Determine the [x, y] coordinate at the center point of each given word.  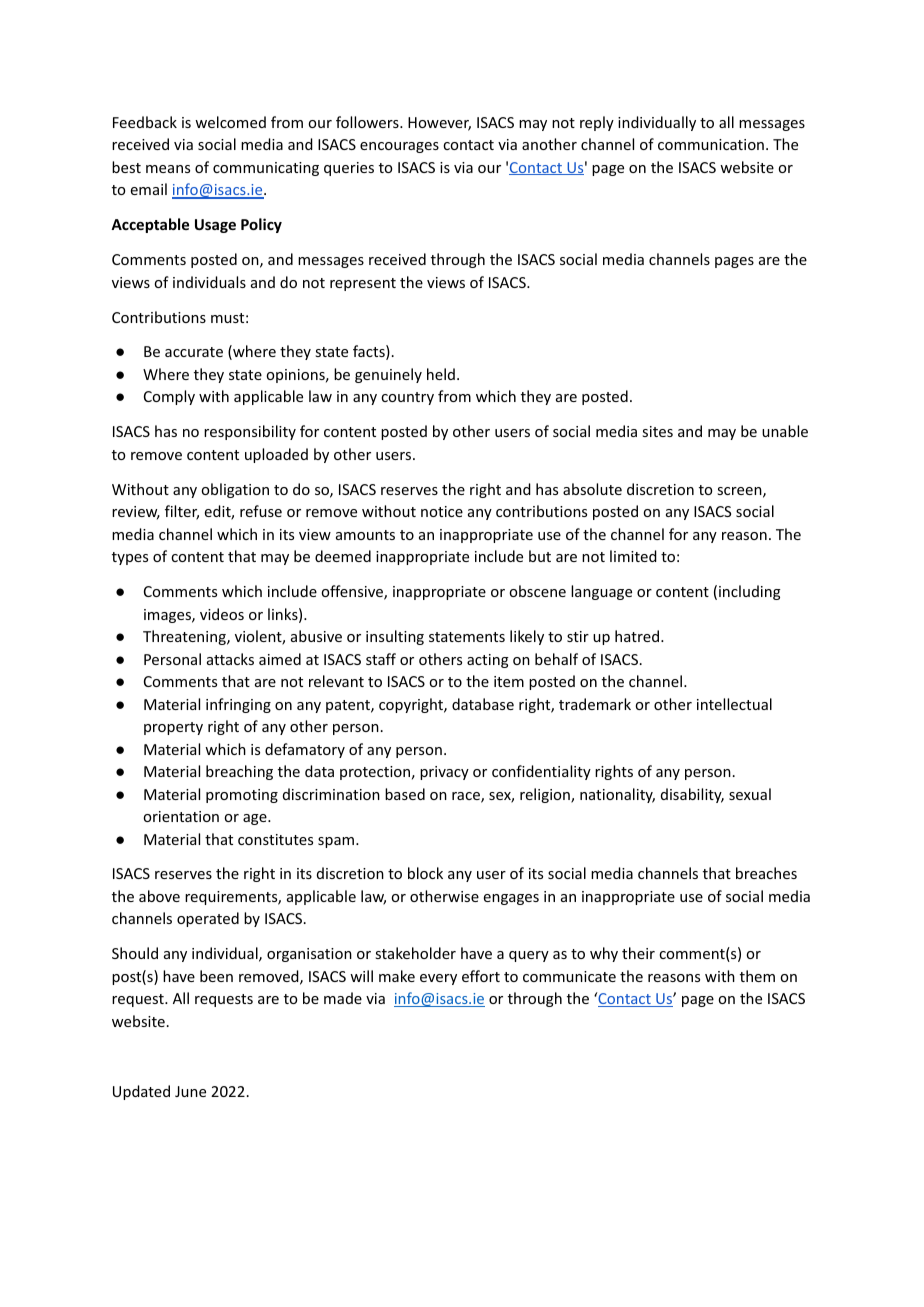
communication [711, 144]
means [168, 169]
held [441, 374]
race [467, 797]
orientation [181, 816]
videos [222, 614]
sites [657, 431]
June [190, 1091]
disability [692, 795]
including [750, 592]
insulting [395, 637]
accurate [194, 352]
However [439, 124]
